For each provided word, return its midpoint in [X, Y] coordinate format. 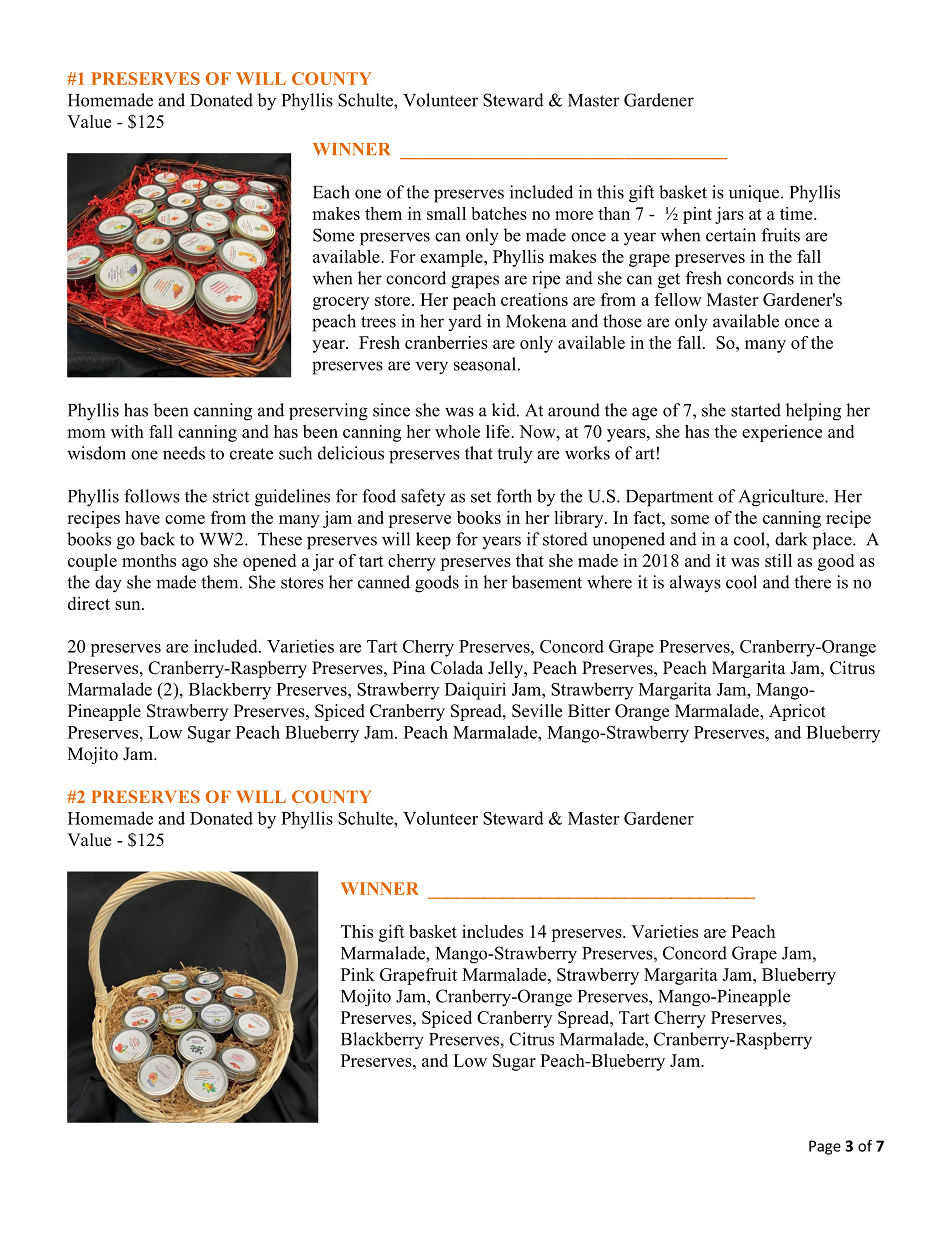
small [446, 213]
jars [729, 215]
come [185, 519]
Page [825, 1147]
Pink [358, 974]
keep [433, 541]
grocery [341, 303]
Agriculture [782, 498]
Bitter [589, 711]
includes [492, 931]
